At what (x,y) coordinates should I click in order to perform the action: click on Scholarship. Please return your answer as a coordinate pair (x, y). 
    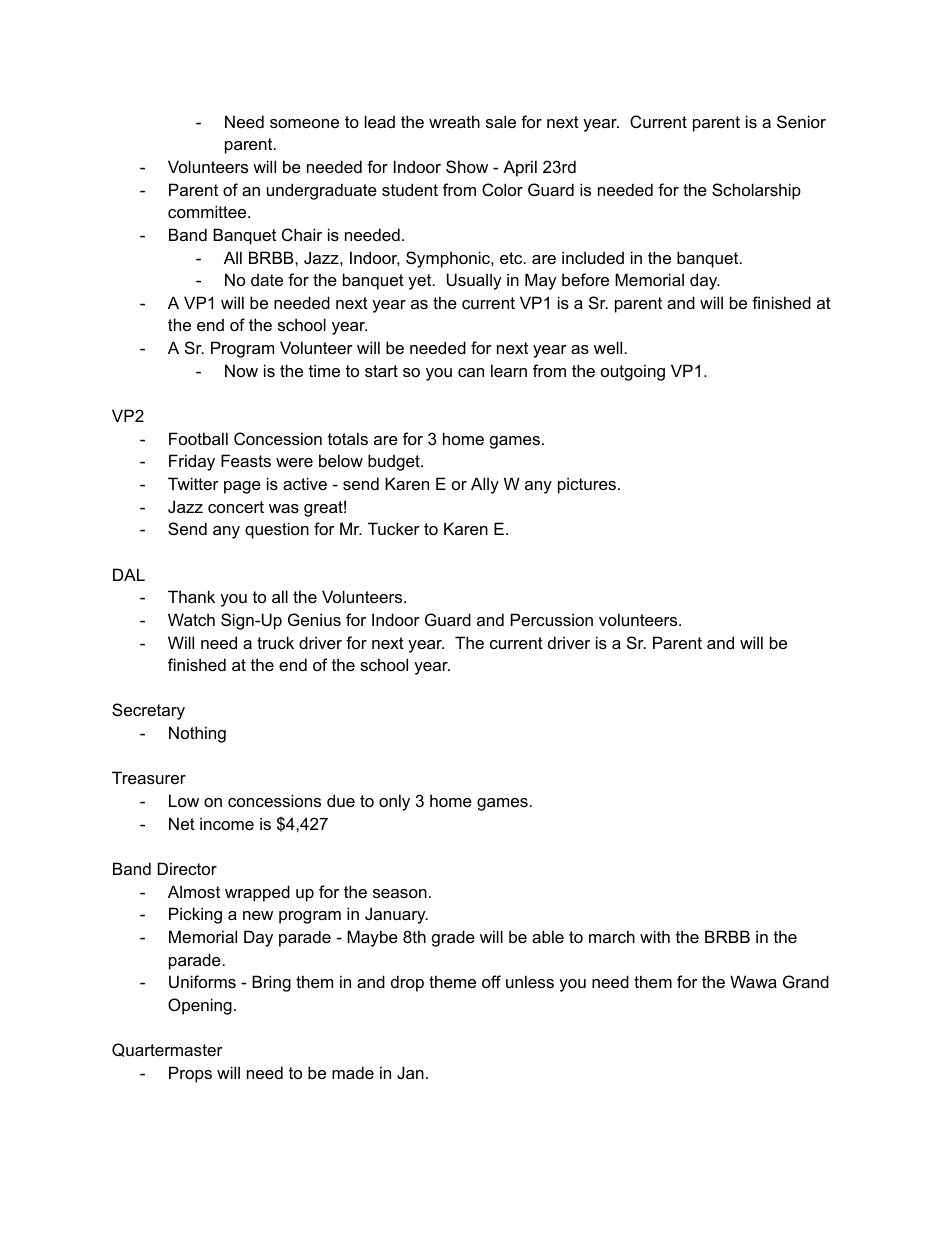
    Looking at the image, I should click on (756, 191).
